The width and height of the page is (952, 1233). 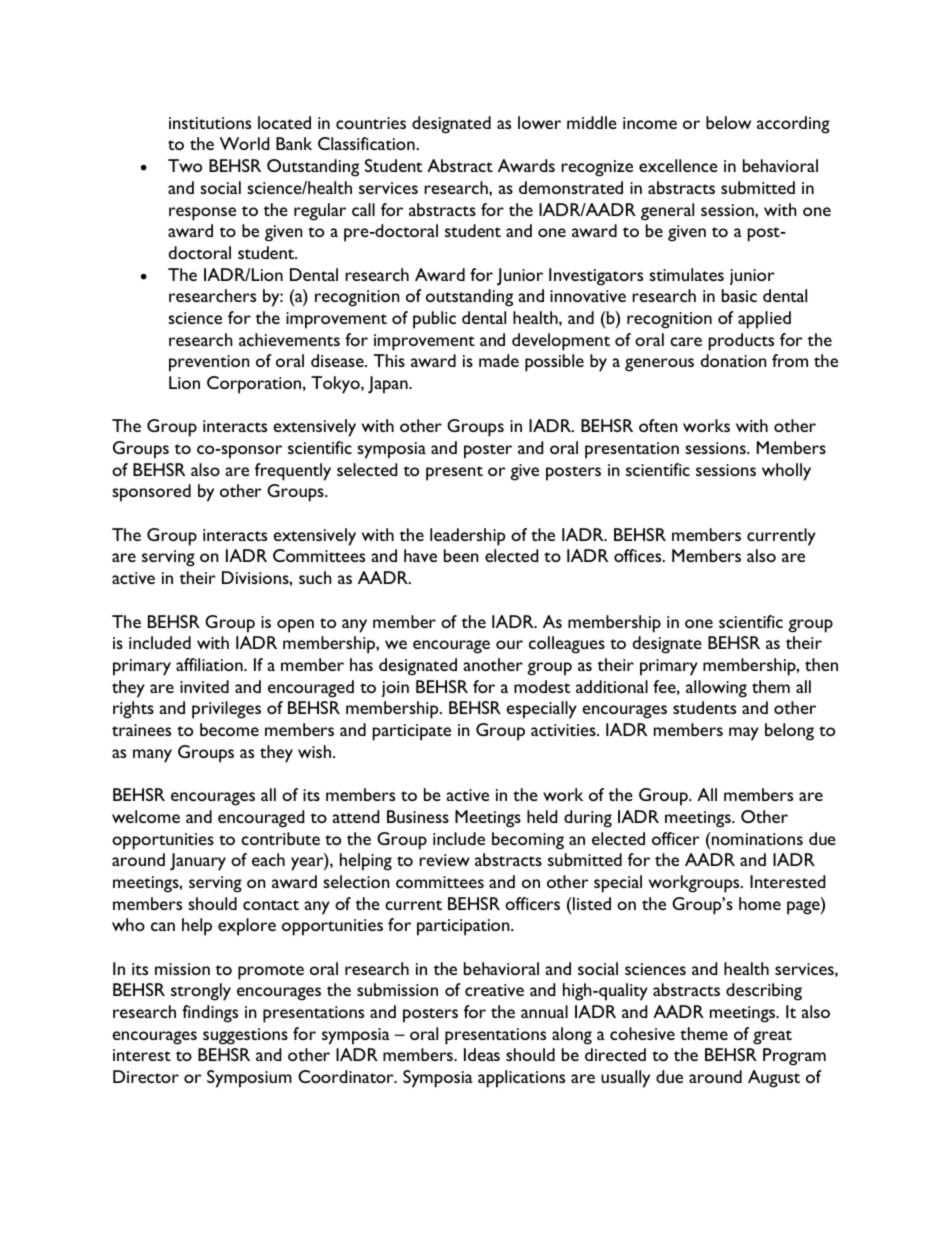 What do you see at coordinates (728, 122) in the page?
I see `below` at bounding box center [728, 122].
